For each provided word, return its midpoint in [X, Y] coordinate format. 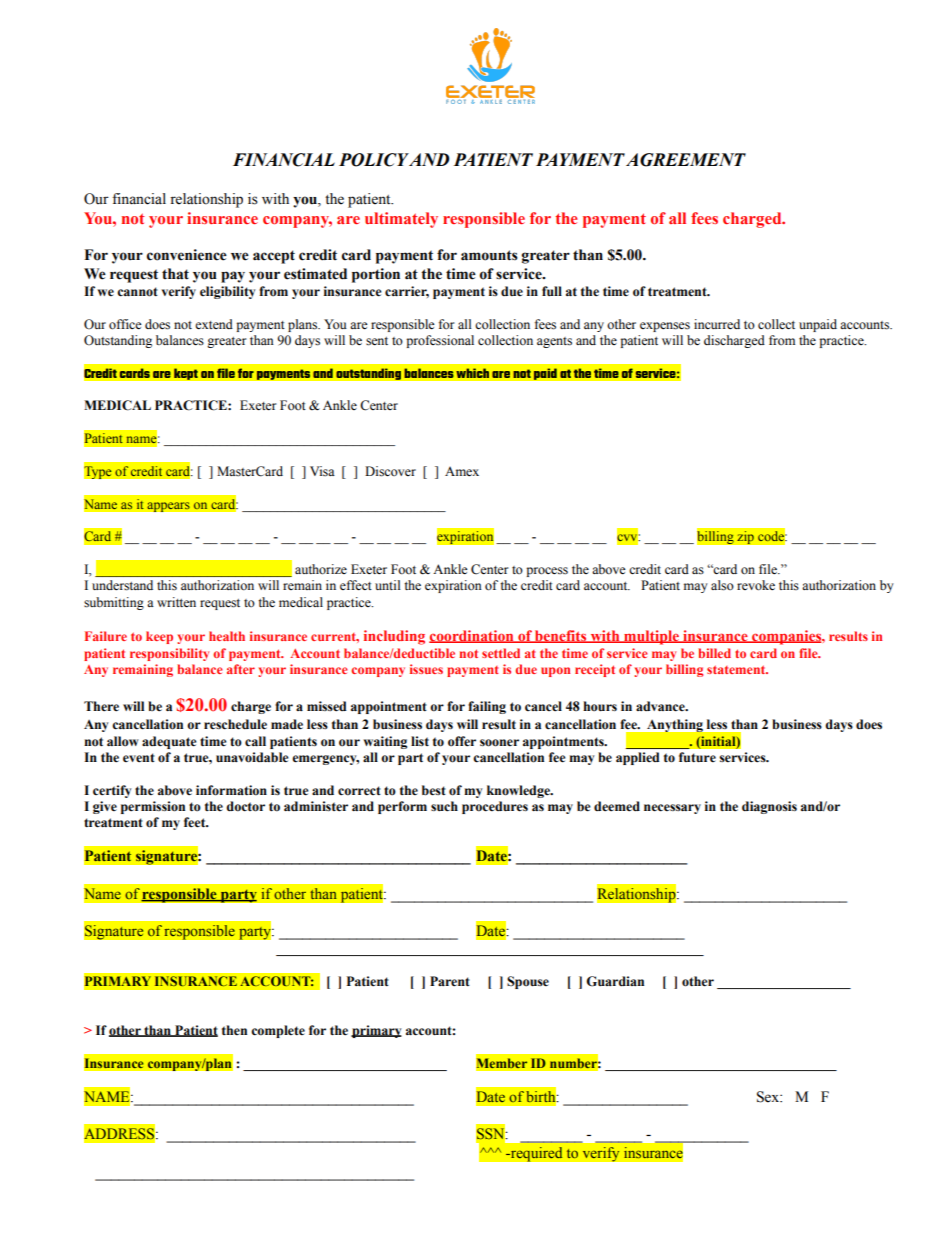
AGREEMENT [686, 160]
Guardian [615, 981]
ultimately [401, 220]
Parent [450, 981]
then [234, 1030]
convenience [187, 255]
